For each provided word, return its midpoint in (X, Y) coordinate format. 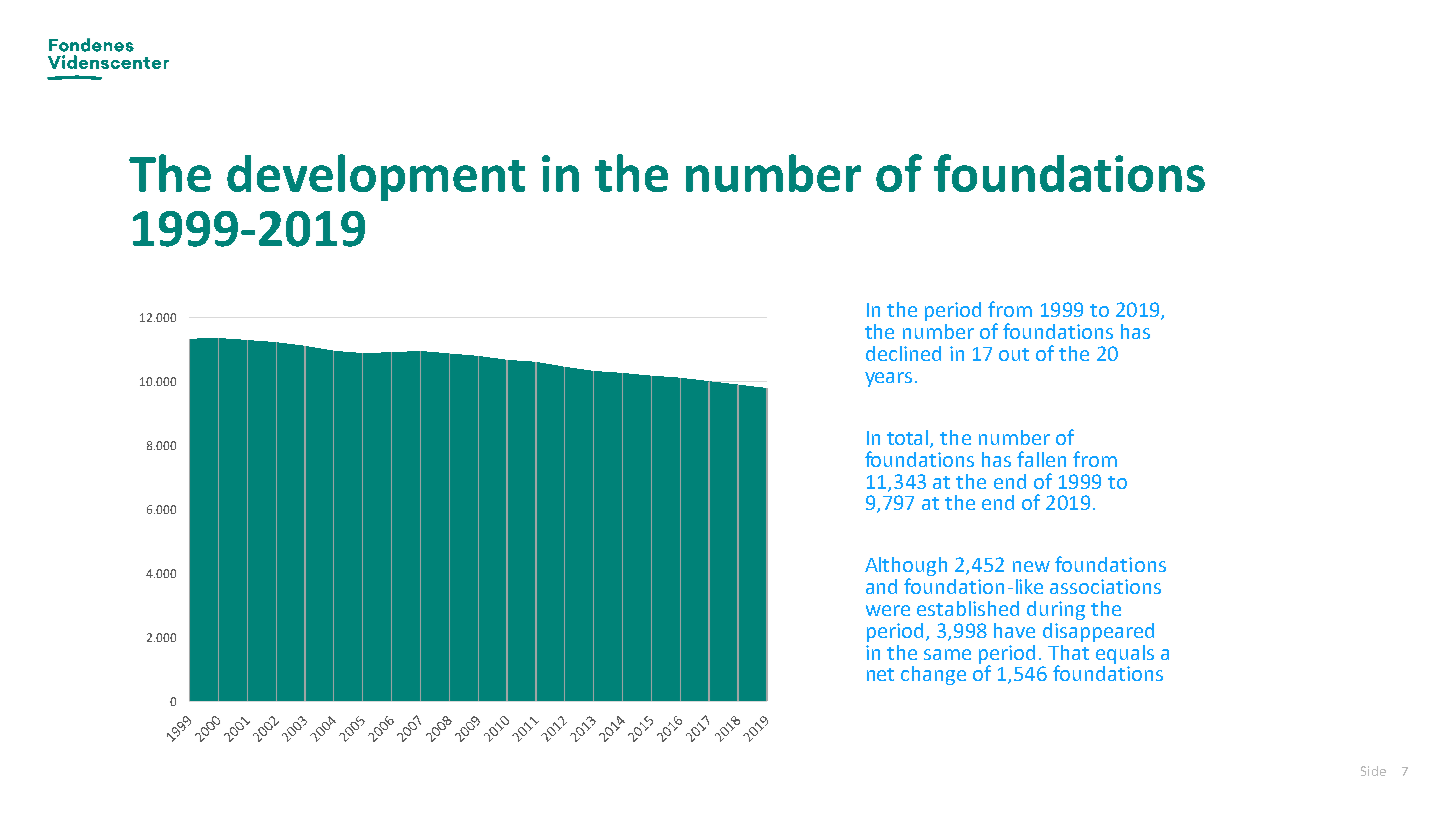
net (880, 674)
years (888, 379)
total (909, 438)
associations (1105, 586)
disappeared (1098, 632)
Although (906, 568)
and (881, 586)
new (1031, 566)
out (1014, 354)
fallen (1041, 459)
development (376, 177)
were (888, 610)
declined (903, 353)
